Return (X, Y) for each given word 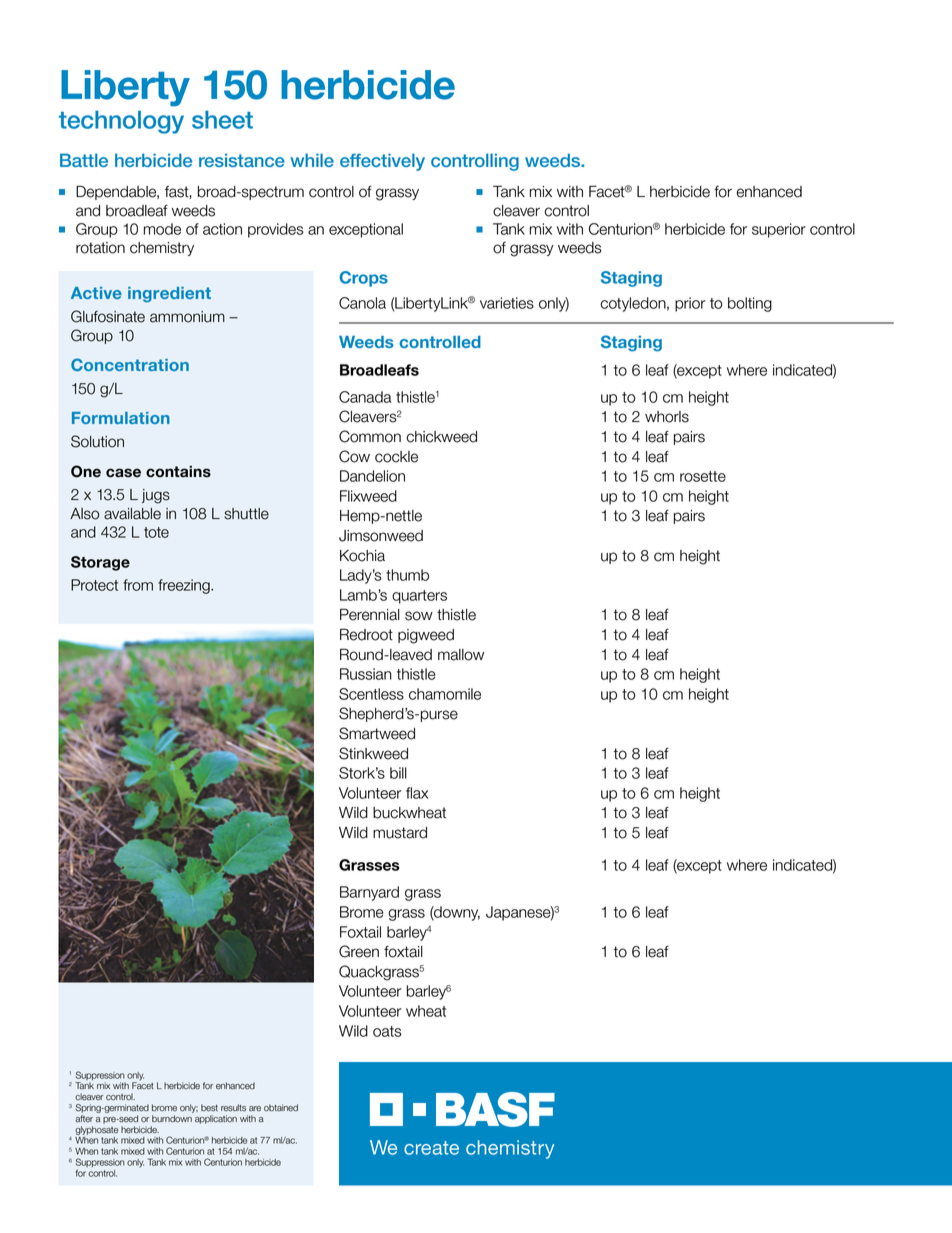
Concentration (130, 364)
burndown (172, 1119)
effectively (382, 162)
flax (417, 793)
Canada (365, 397)
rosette (703, 476)
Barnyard (369, 893)
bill (398, 773)
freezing (185, 586)
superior (779, 230)
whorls (667, 417)
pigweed (426, 636)
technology (121, 122)
